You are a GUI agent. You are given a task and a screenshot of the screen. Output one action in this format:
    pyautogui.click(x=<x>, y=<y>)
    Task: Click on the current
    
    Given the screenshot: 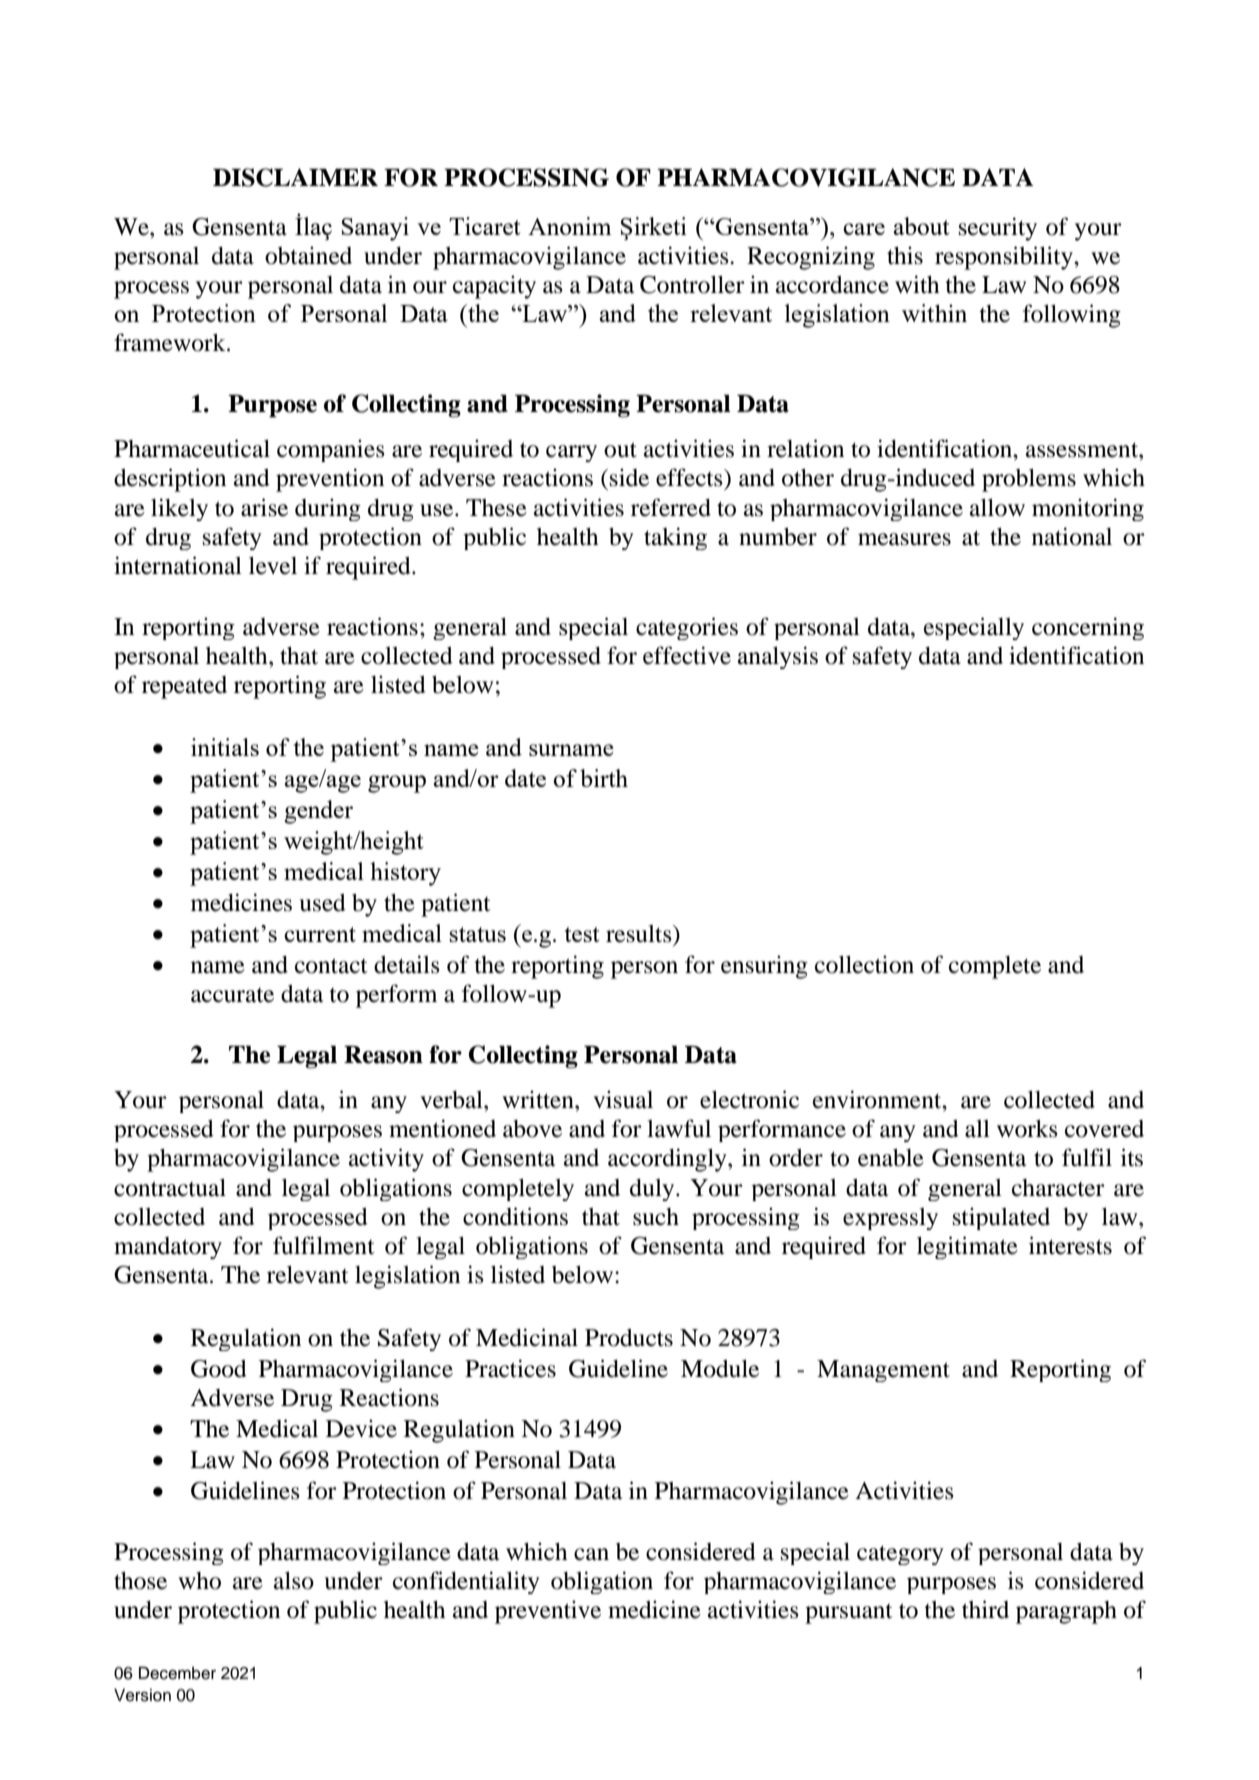 What is the action you would take?
    pyautogui.click(x=320, y=934)
